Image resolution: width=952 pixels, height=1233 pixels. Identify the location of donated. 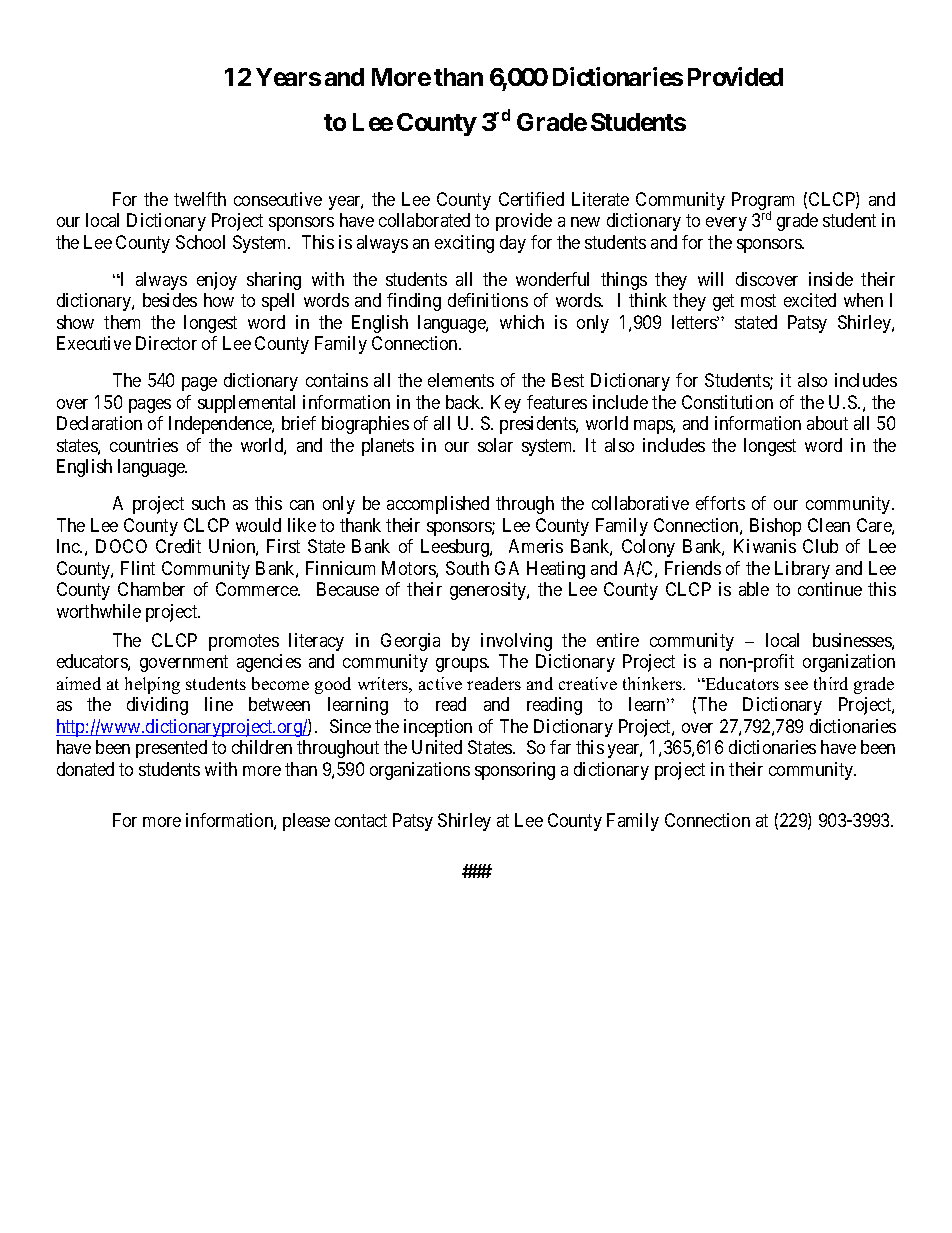
(85, 769).
